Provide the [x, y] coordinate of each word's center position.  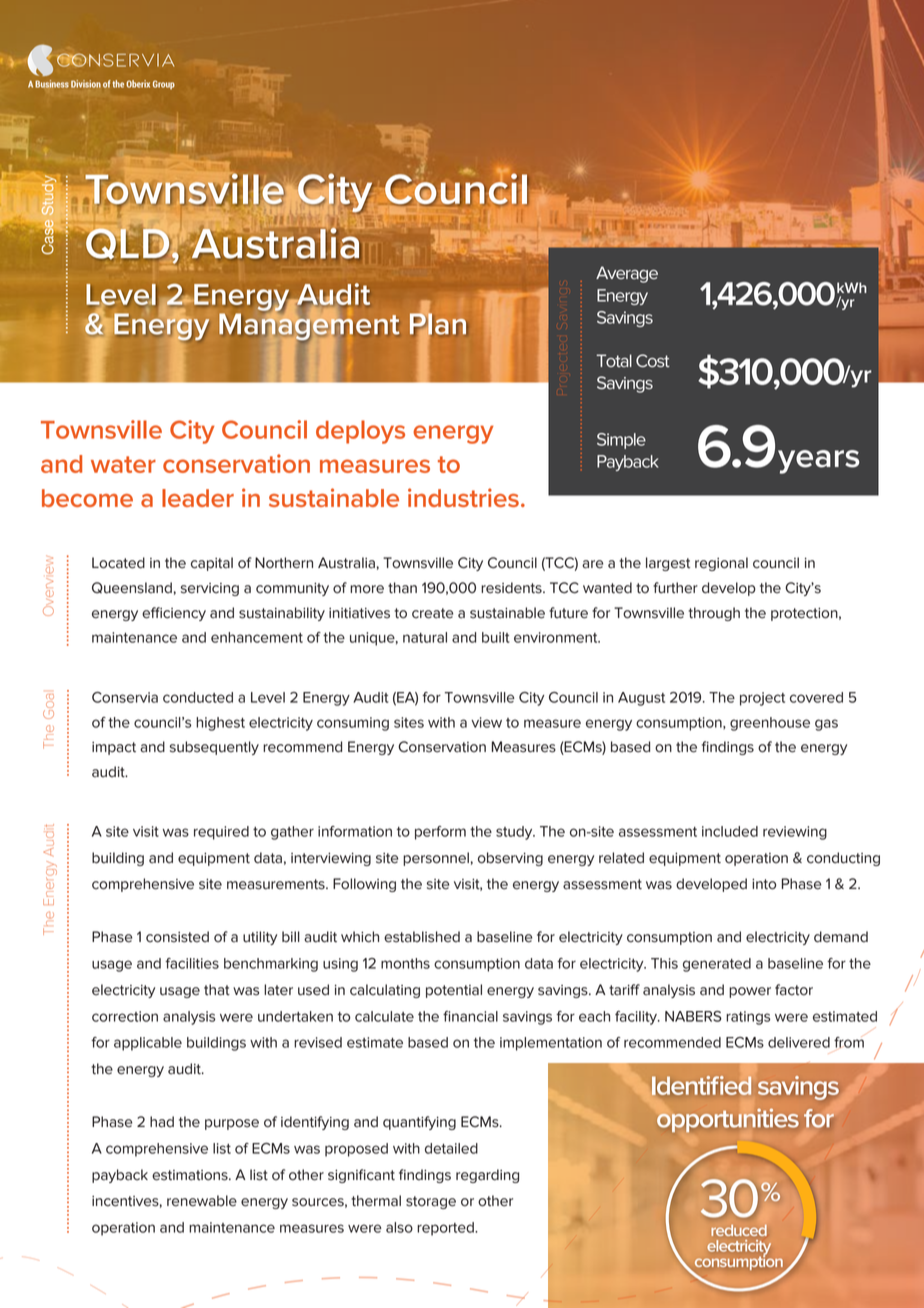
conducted [198, 697]
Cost [653, 361]
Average [627, 274]
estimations [191, 1175]
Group [164, 85]
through [714, 614]
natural [425, 637]
